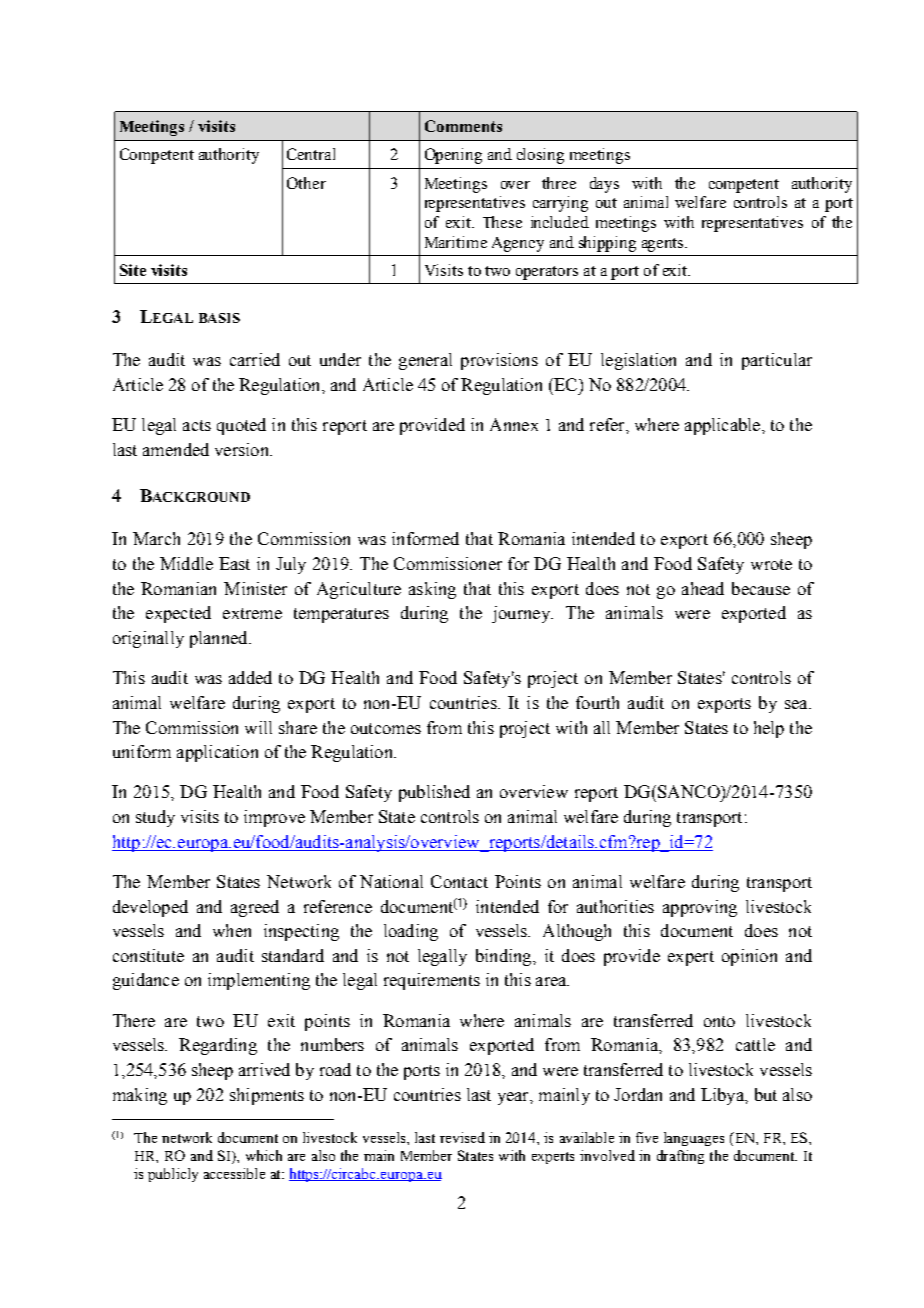 This document has height=1308, width=924. What do you see at coordinates (234, 1173) in the document?
I see `accessible` at bounding box center [234, 1173].
